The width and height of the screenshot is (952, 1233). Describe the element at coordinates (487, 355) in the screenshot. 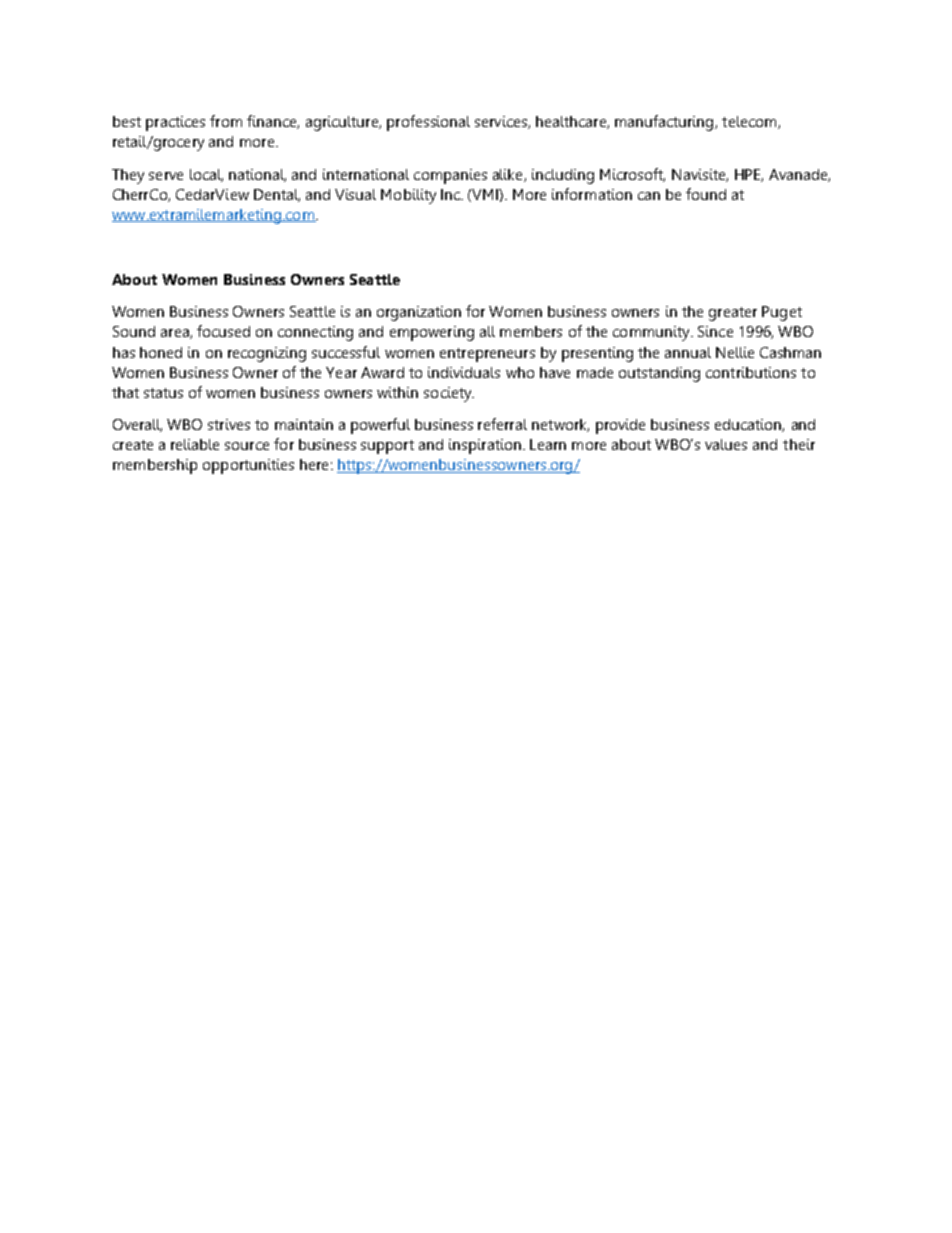

I see `entrepreneurs` at that location.
